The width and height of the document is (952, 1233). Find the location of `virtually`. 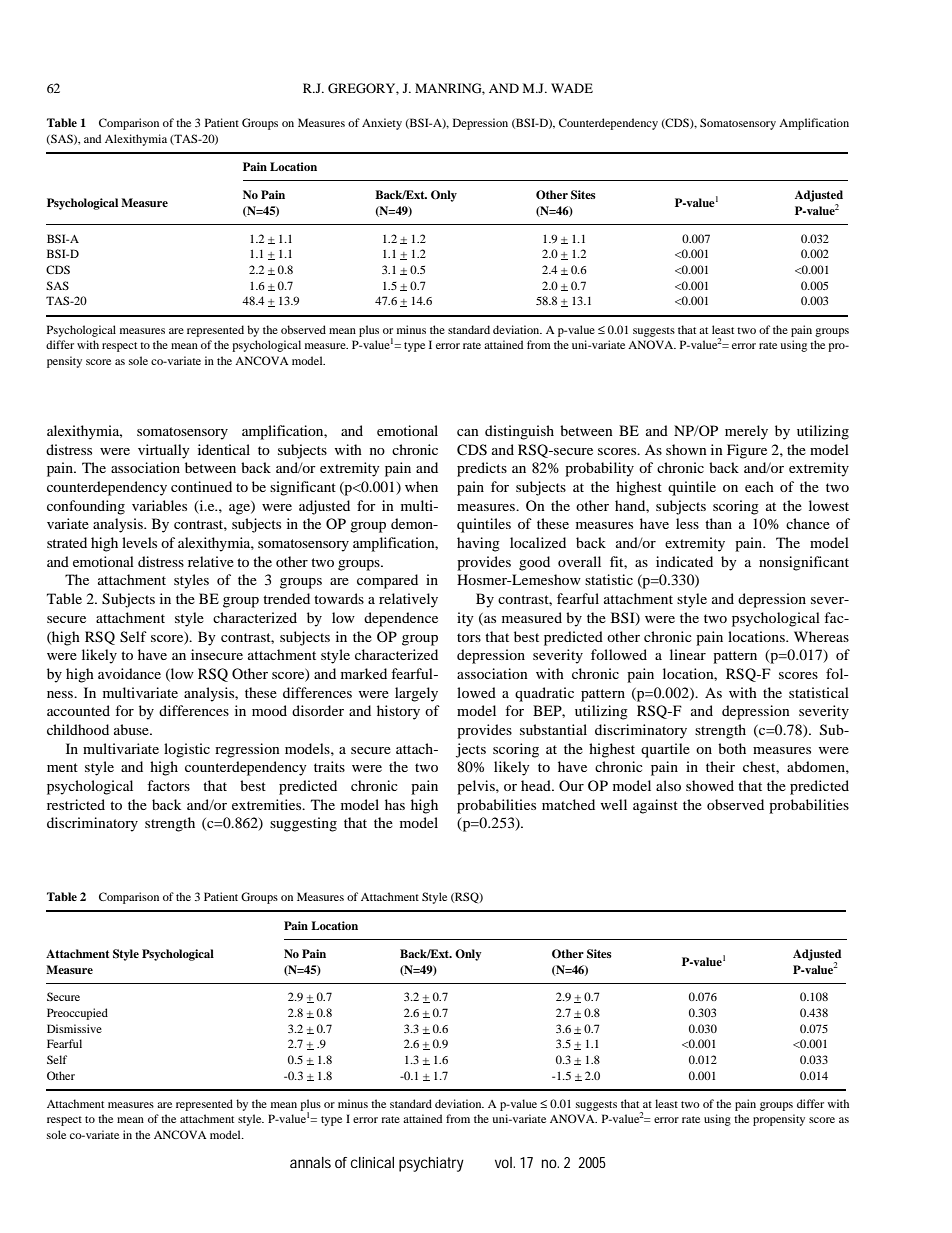

virtually is located at coordinates (164, 451).
